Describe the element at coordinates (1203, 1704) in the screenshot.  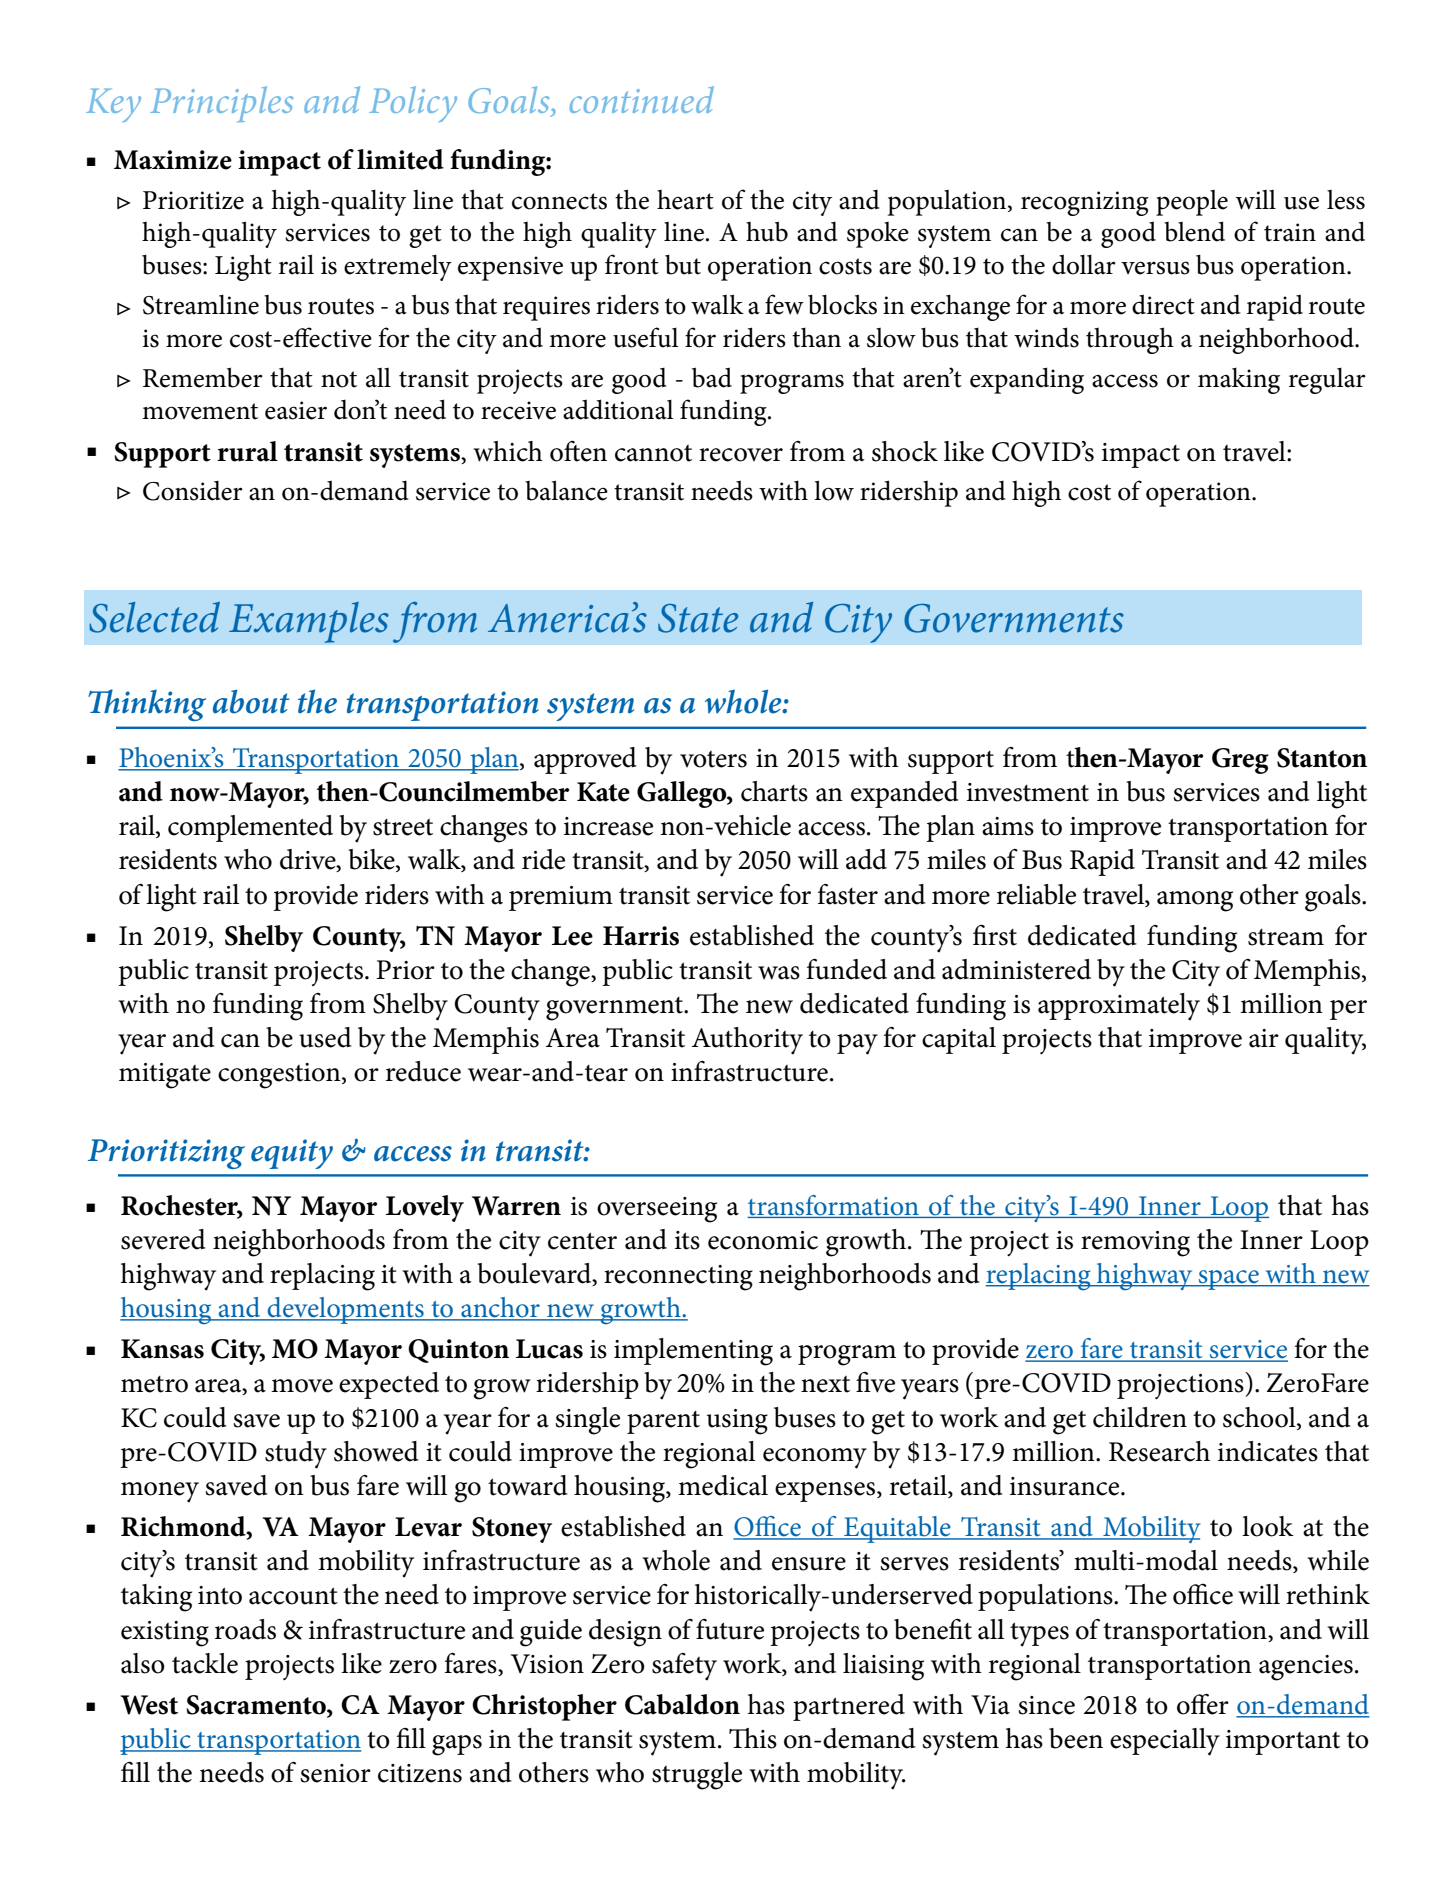
I see `offer` at that location.
